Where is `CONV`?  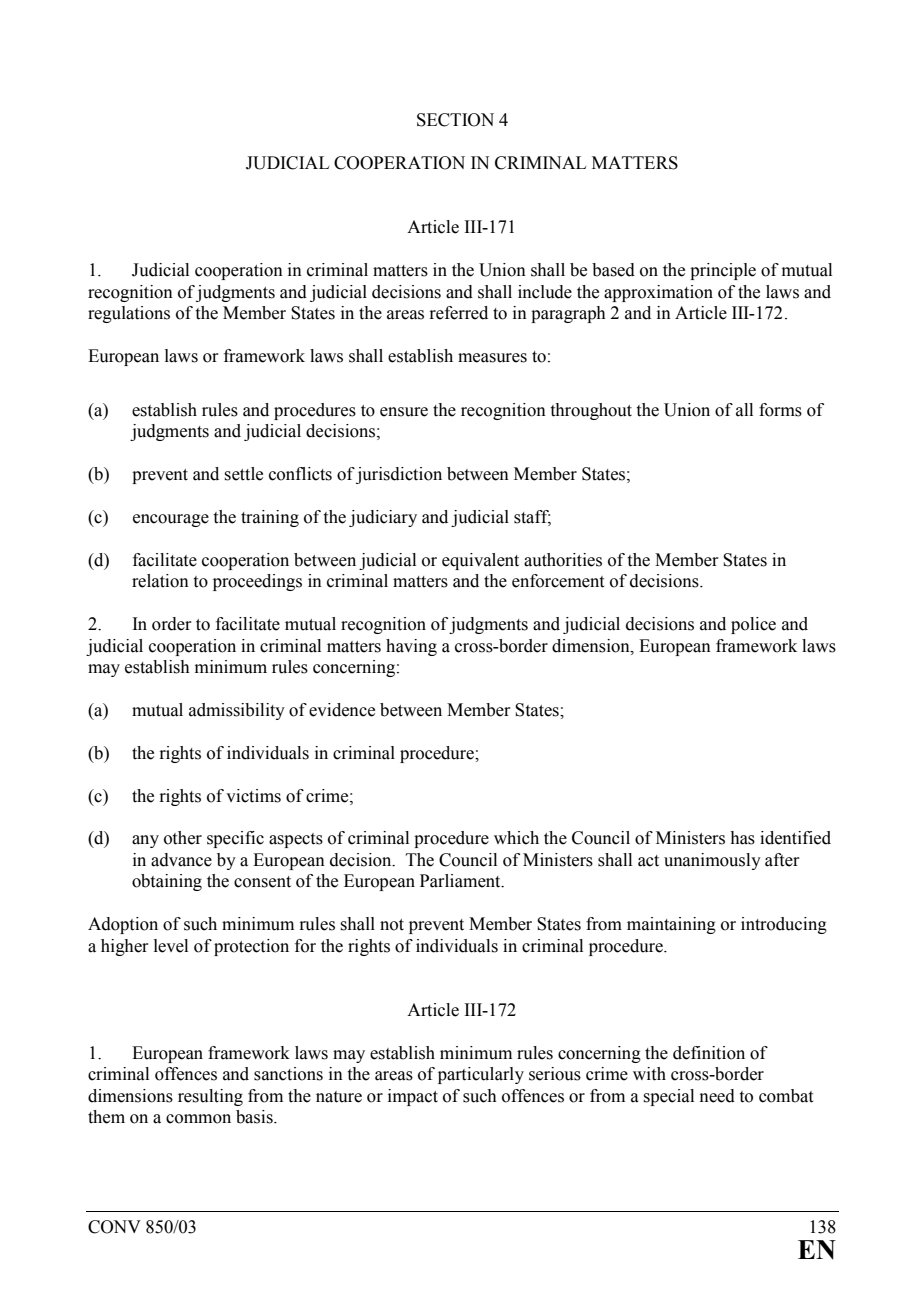 CONV is located at coordinates (114, 1227).
